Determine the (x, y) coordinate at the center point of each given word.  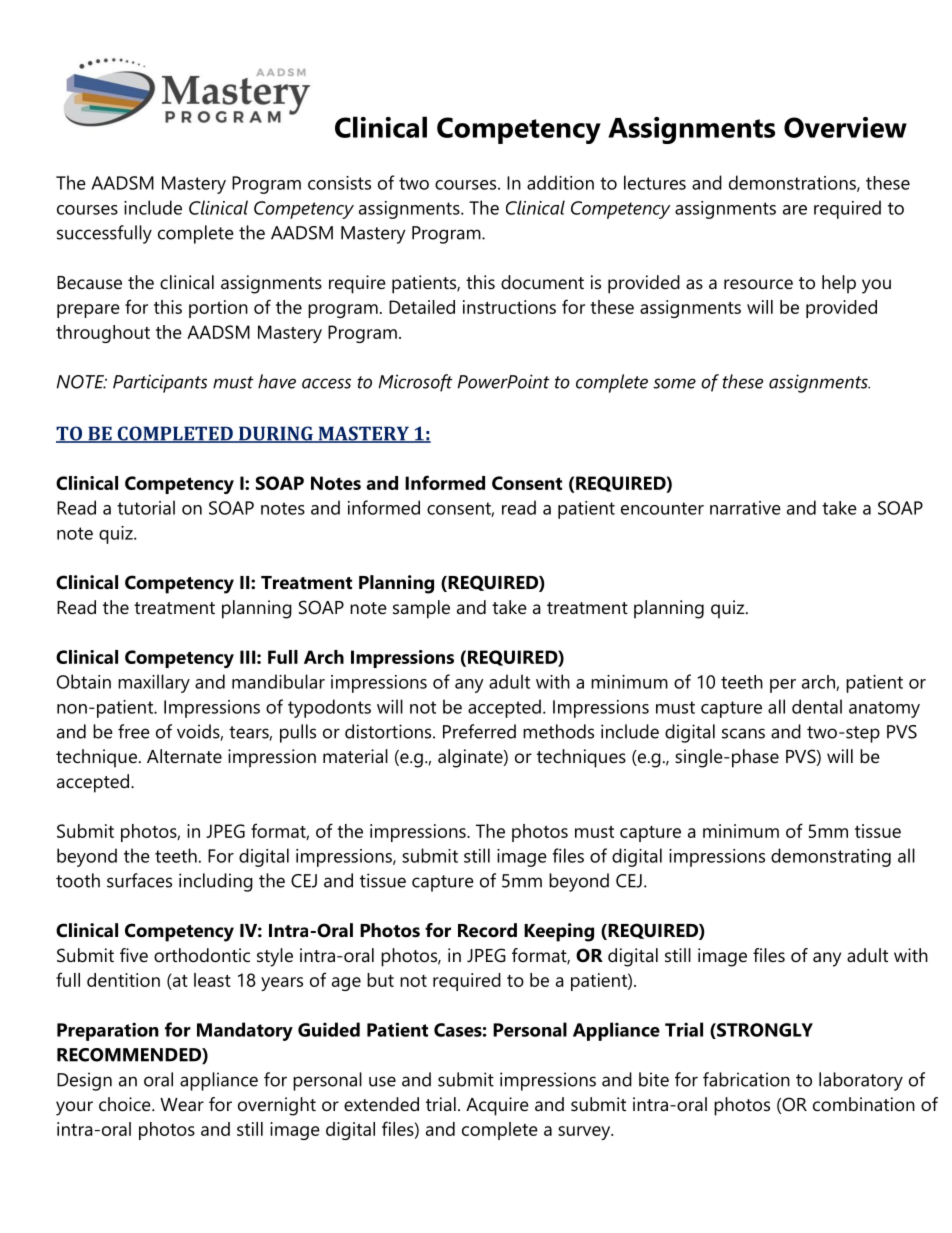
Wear (182, 1104)
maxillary (154, 683)
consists (339, 183)
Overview (845, 127)
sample (421, 609)
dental (817, 706)
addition (560, 182)
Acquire (497, 1106)
